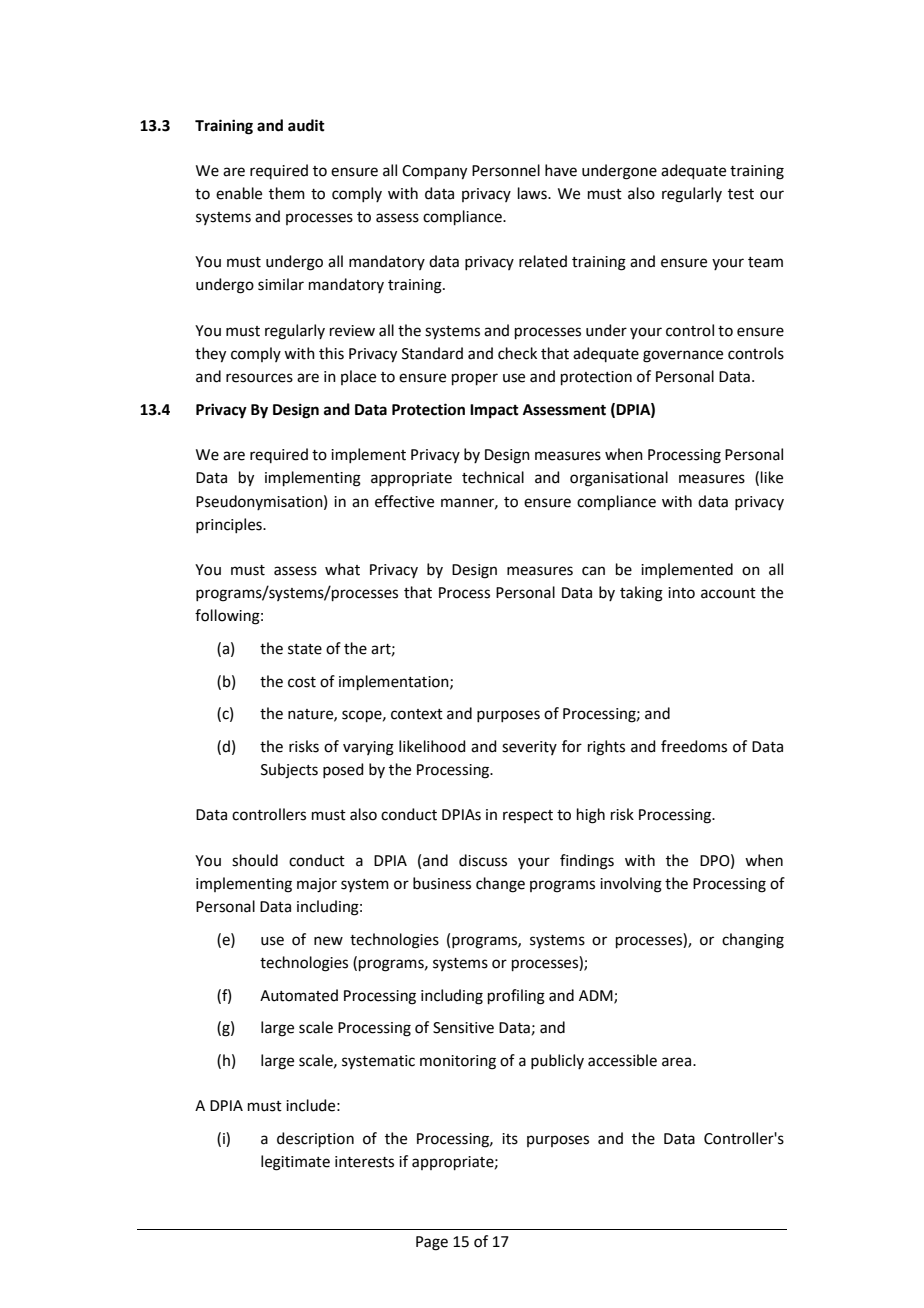 The height and width of the screenshot is (1308, 924). I want to click on principles, so click(230, 525).
